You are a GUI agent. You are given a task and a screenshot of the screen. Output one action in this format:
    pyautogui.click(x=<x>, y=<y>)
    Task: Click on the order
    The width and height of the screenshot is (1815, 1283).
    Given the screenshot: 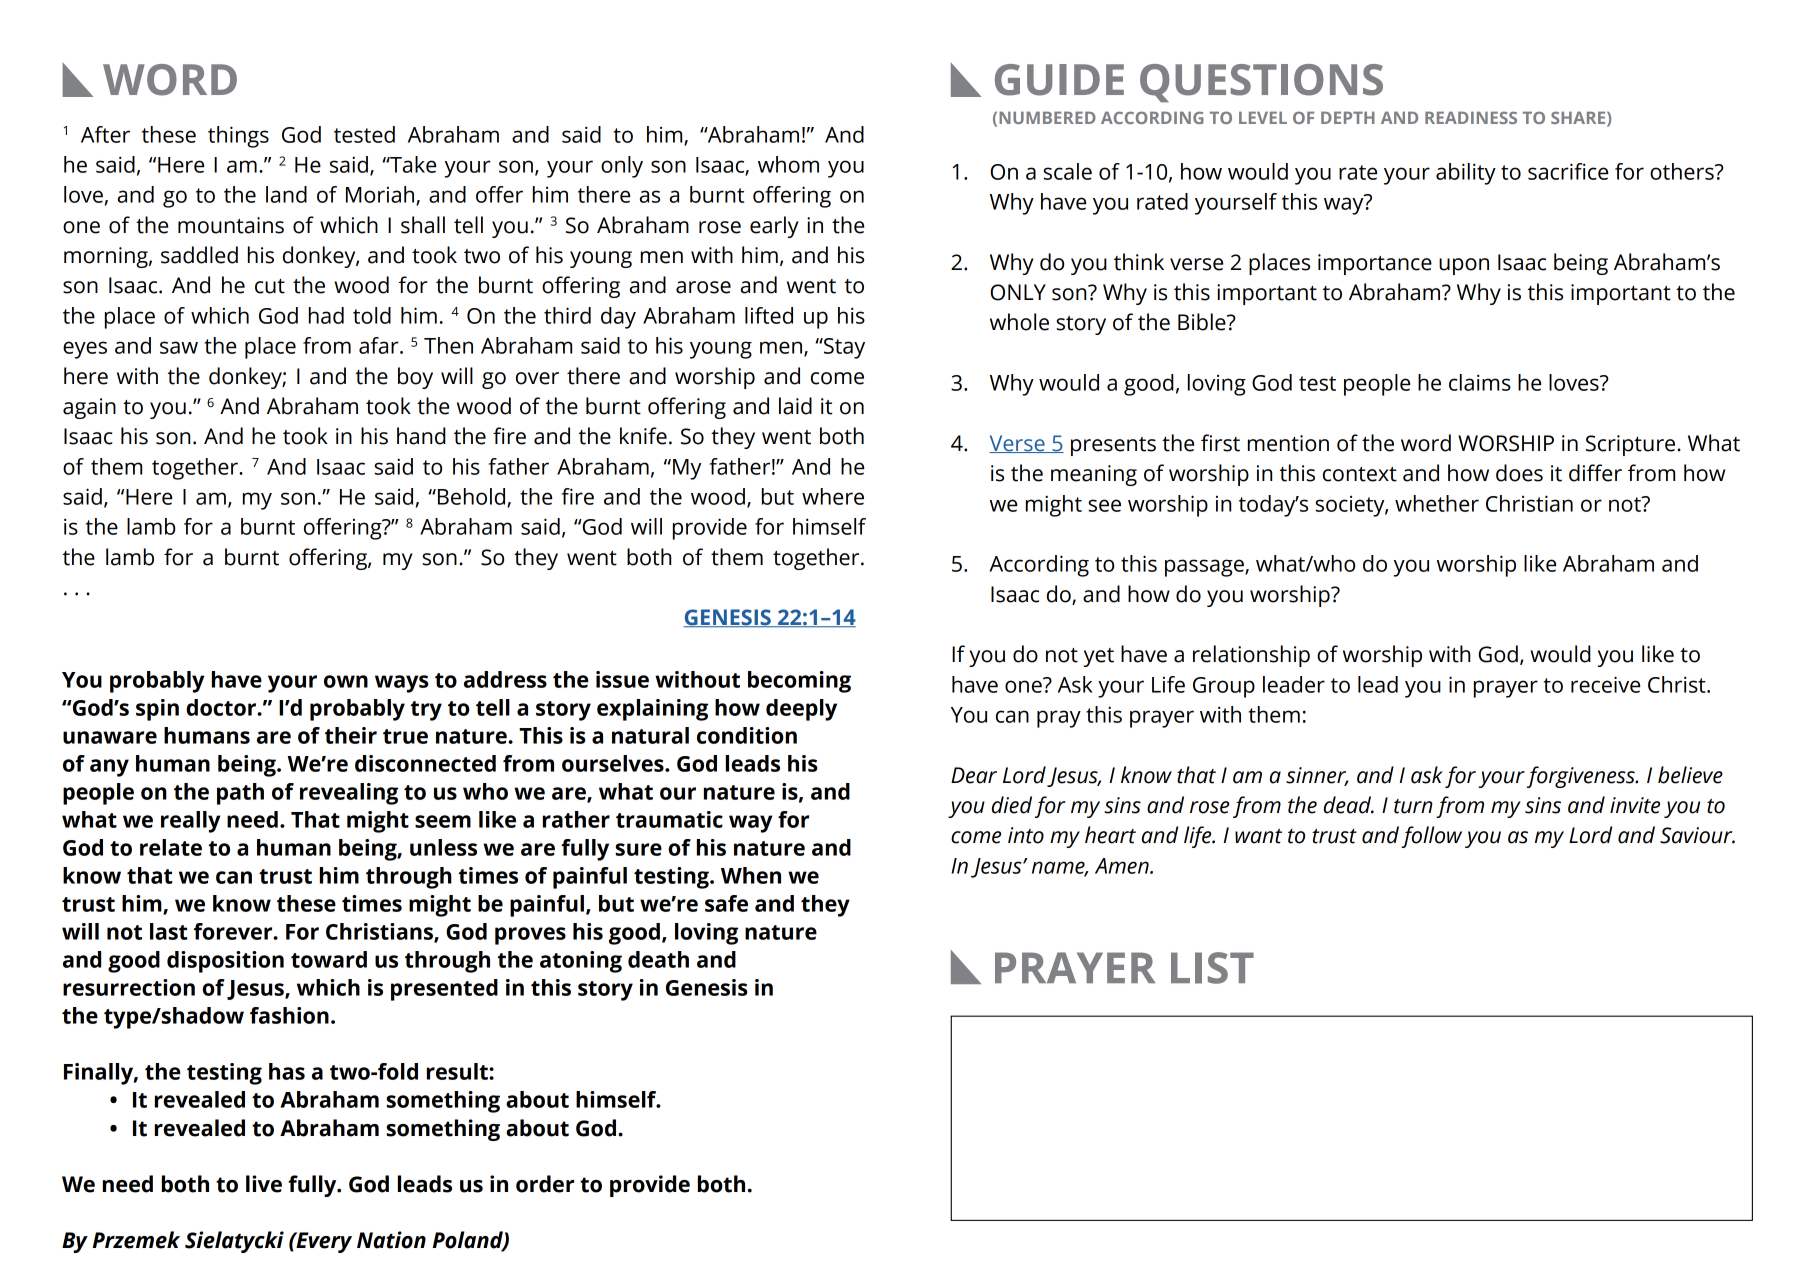 What is the action you would take?
    pyautogui.click(x=545, y=1184)
